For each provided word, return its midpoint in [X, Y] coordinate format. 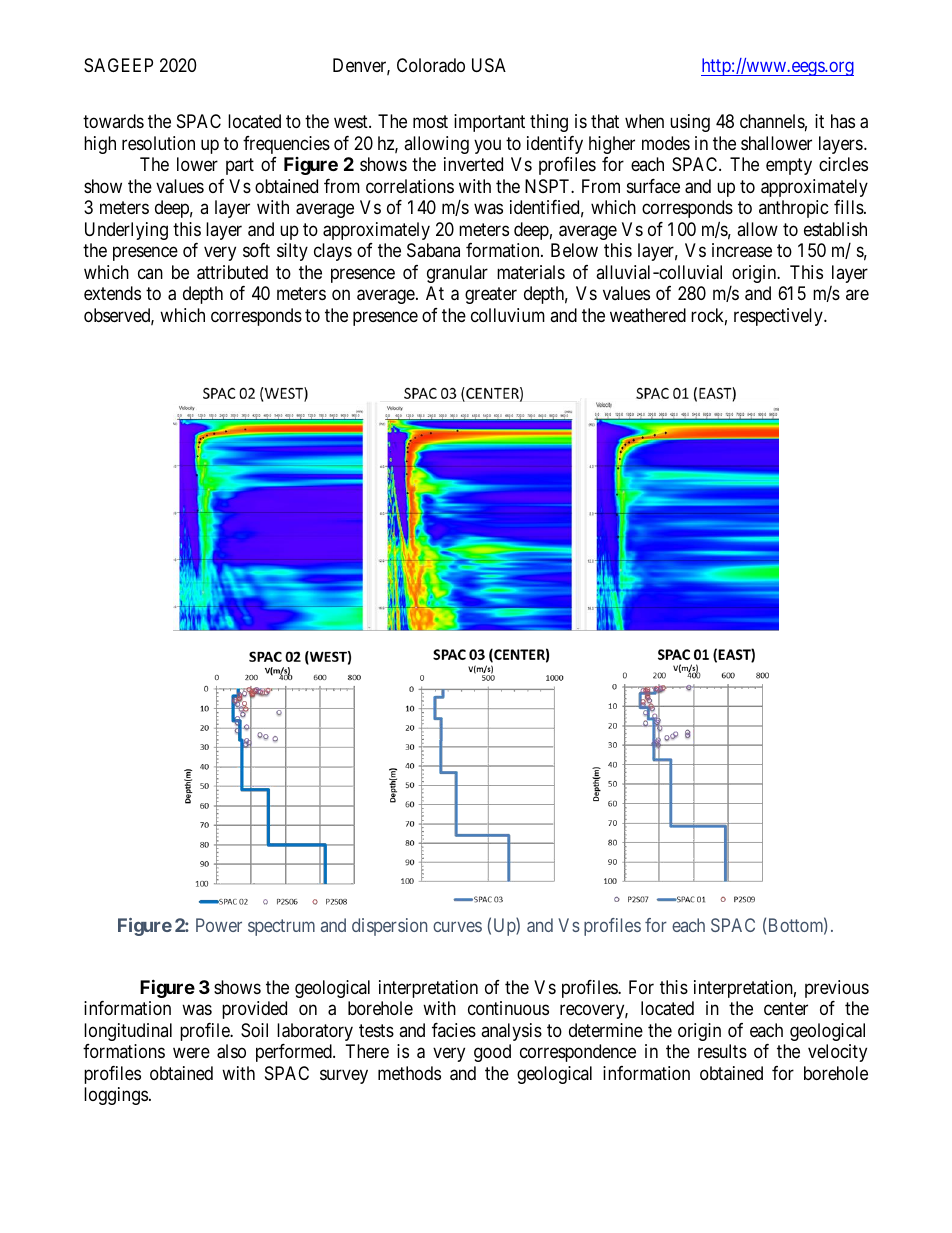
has [843, 121]
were [191, 1052]
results [722, 1051]
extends [112, 293]
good [492, 1053]
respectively [779, 317]
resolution [158, 143]
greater [491, 296]
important [489, 123]
